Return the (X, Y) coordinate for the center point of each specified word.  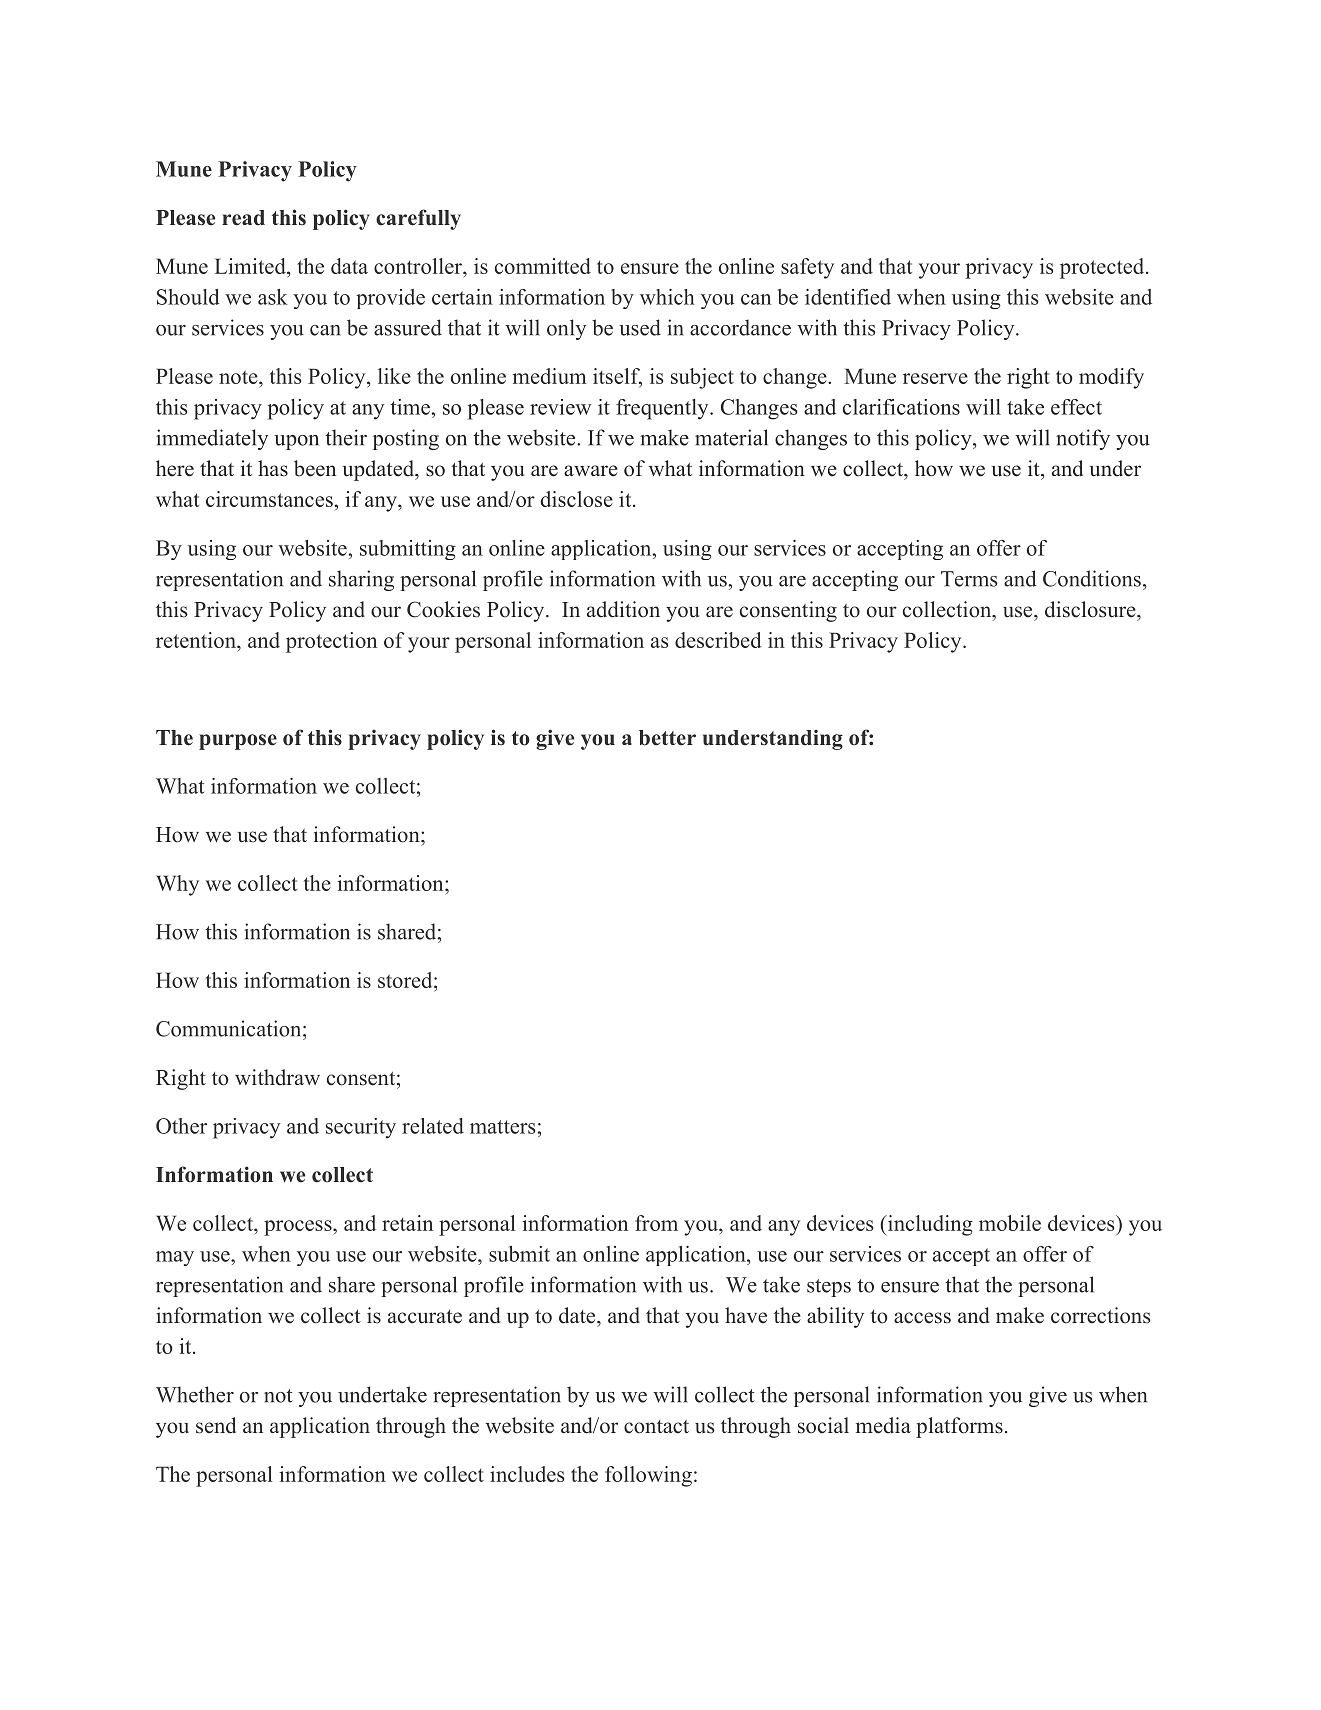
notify (1083, 439)
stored (406, 980)
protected (1102, 268)
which (667, 297)
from (656, 1223)
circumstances (269, 499)
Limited (251, 266)
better (667, 738)
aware (591, 471)
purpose (238, 742)
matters (502, 1127)
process (299, 1228)
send (216, 1425)
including (929, 1225)
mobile (1010, 1223)
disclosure (1090, 609)
